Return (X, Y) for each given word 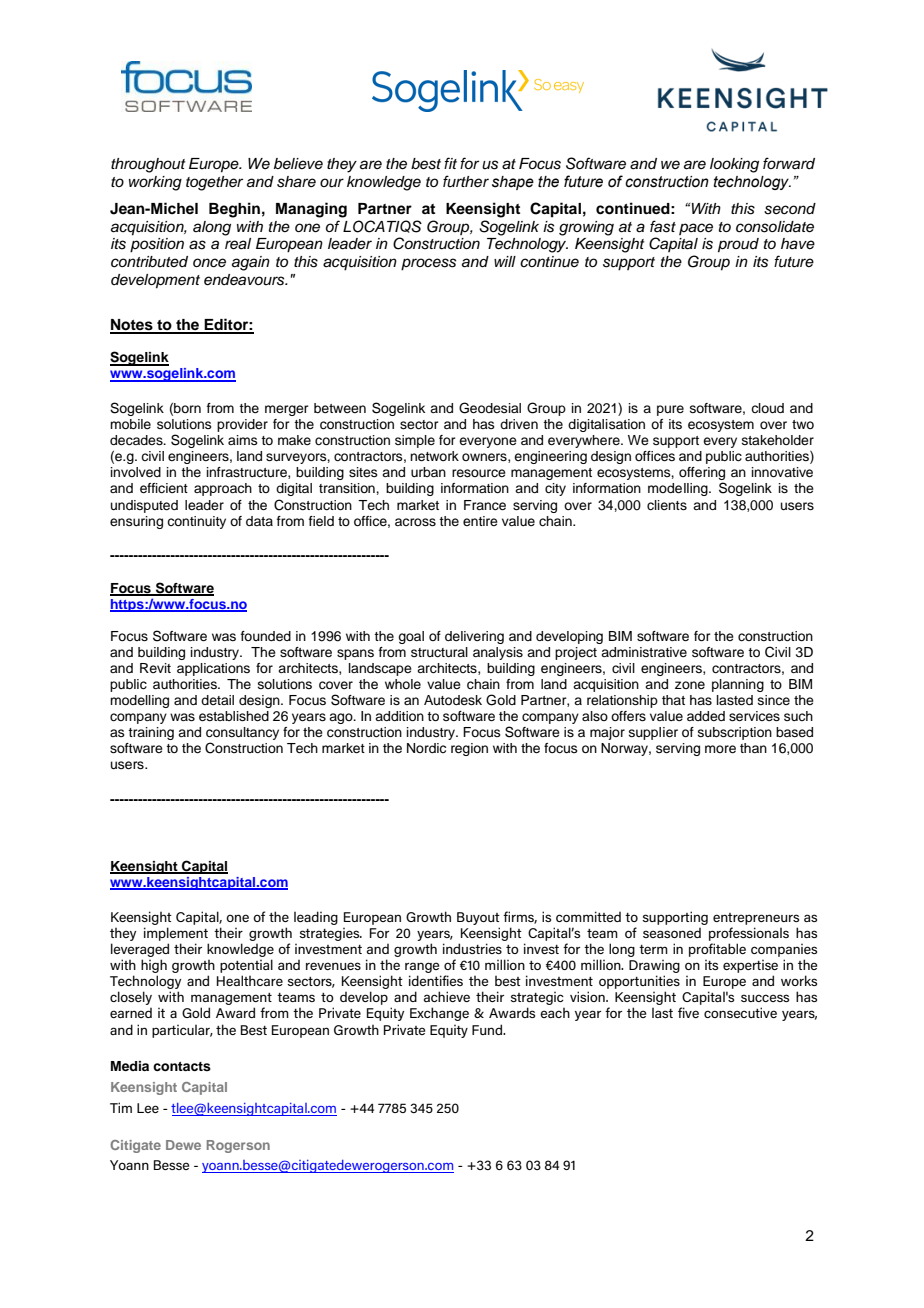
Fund (488, 1029)
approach (223, 489)
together (214, 183)
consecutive (740, 1012)
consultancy (242, 735)
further (466, 181)
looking (734, 165)
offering (702, 475)
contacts (182, 1066)
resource (479, 473)
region (469, 749)
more (720, 749)
